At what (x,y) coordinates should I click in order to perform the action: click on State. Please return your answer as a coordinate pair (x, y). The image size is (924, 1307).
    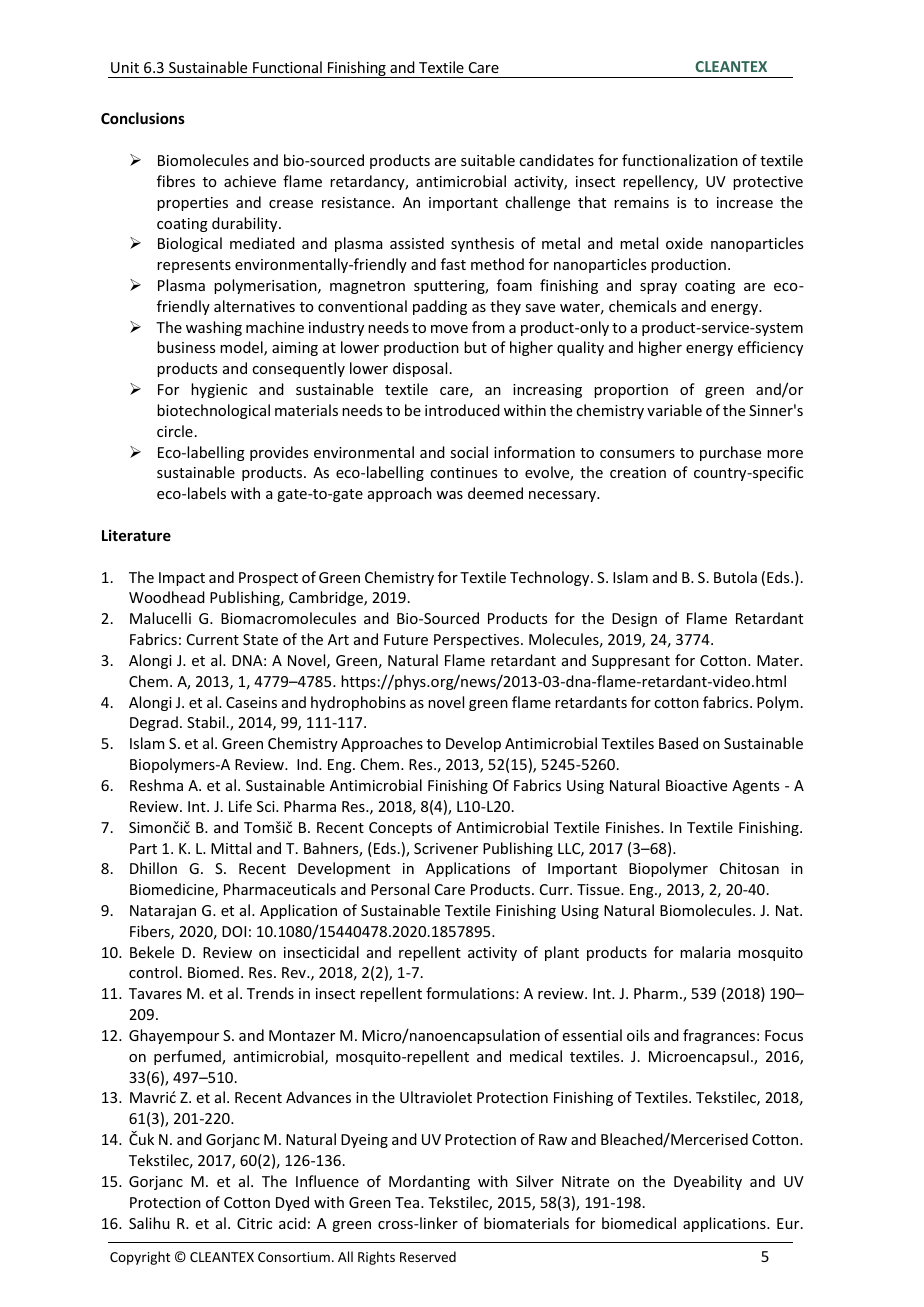
    Looking at the image, I should click on (260, 639).
